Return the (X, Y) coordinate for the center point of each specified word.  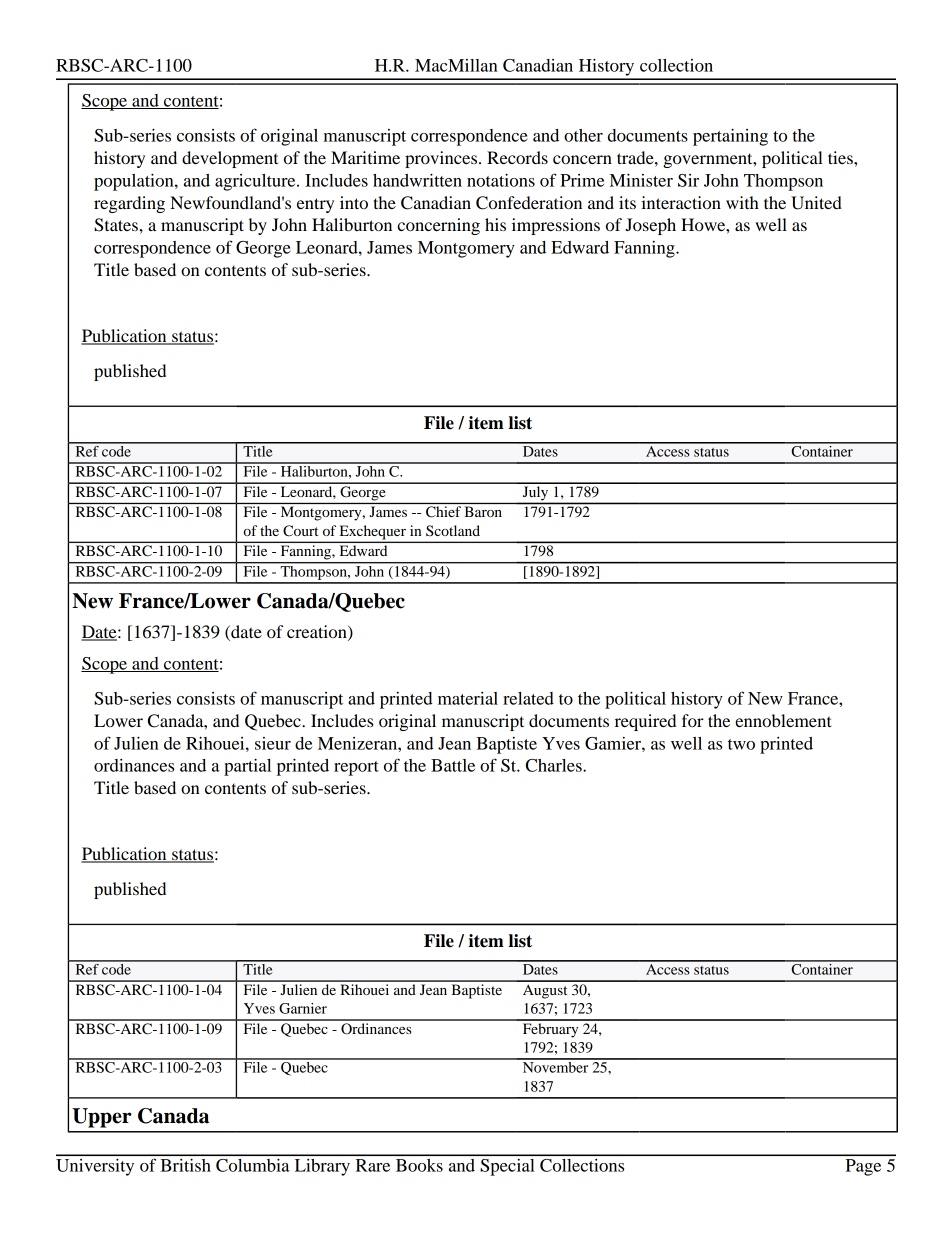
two (741, 744)
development (230, 159)
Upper (102, 1118)
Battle (453, 765)
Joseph (650, 226)
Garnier (303, 1008)
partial (247, 767)
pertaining (730, 137)
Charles (555, 765)
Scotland (453, 530)
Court (300, 531)
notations (501, 180)
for (693, 720)
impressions (556, 226)
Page (863, 1167)
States (117, 225)
